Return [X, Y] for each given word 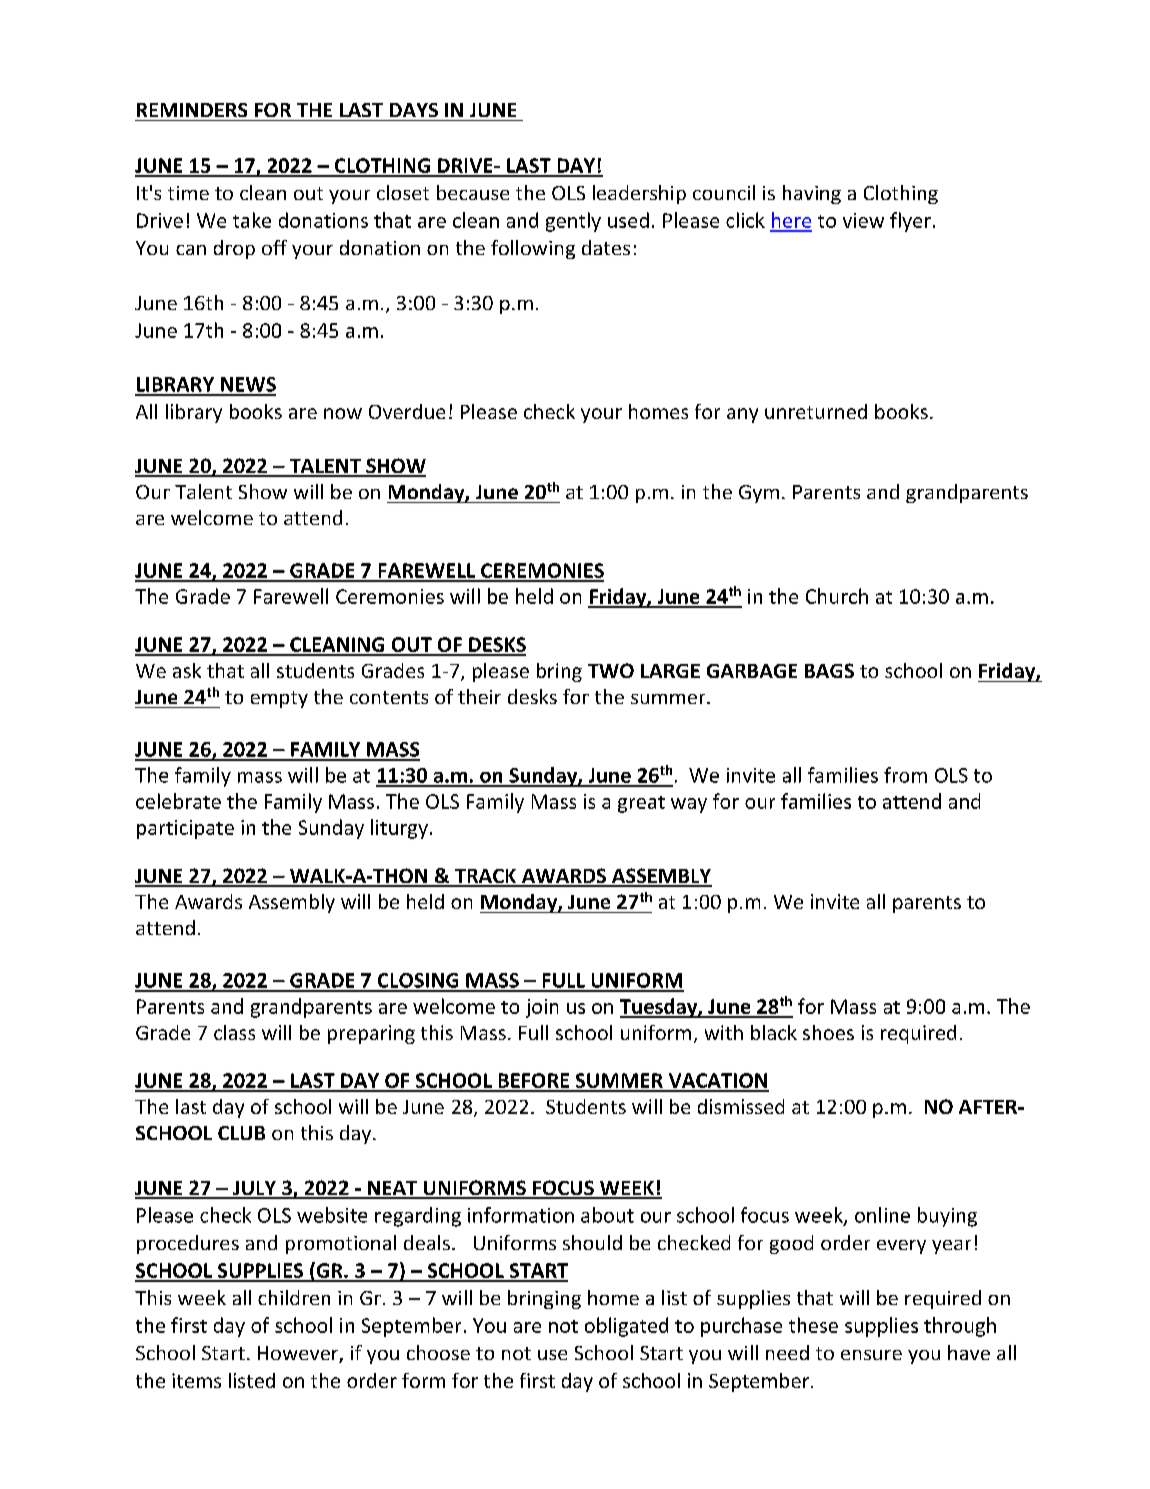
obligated [626, 1327]
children [294, 1297]
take [252, 220]
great [641, 804]
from [905, 775]
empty [279, 699]
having [812, 194]
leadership [639, 194]
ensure [871, 1355]
